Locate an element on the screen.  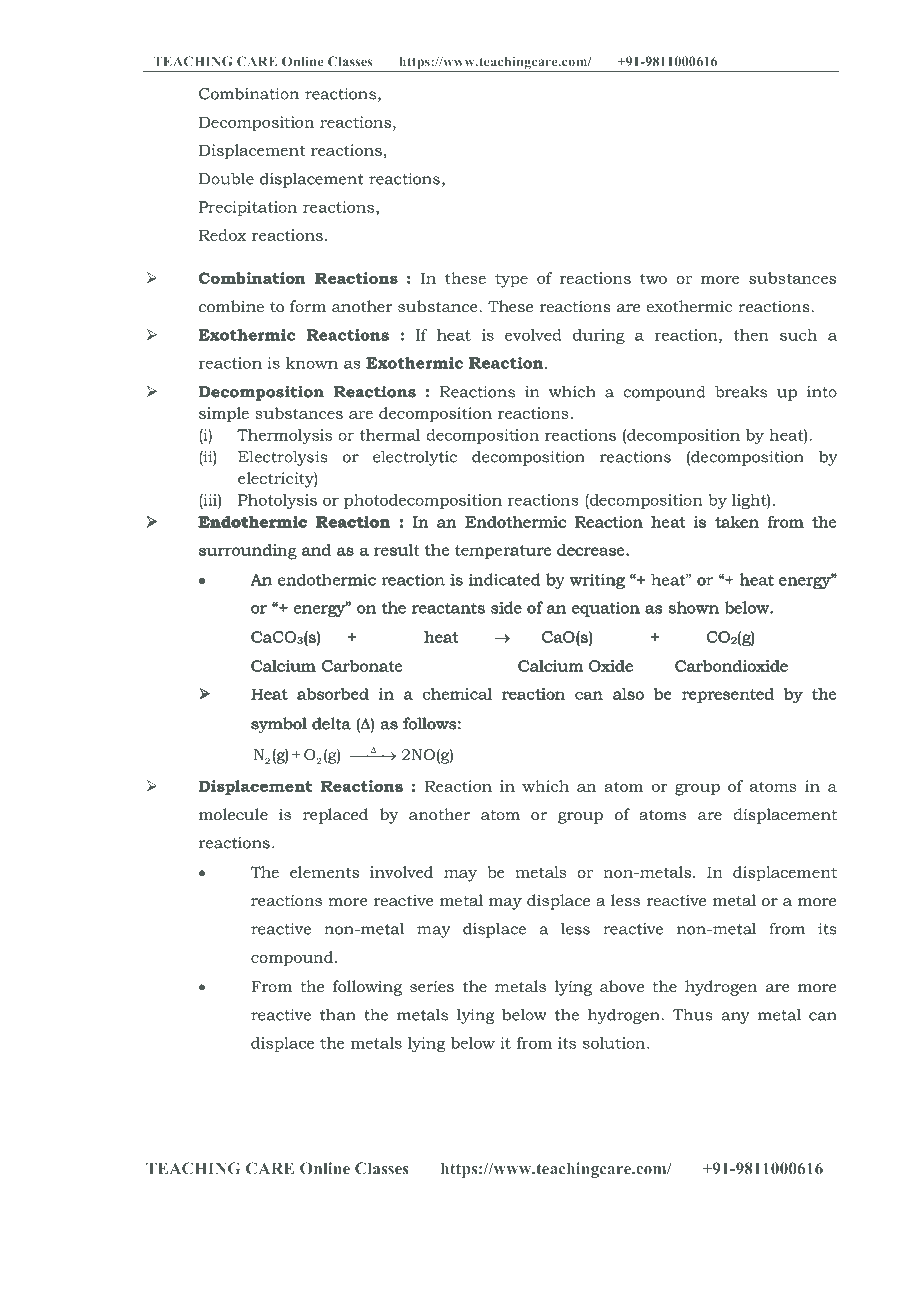
solution is located at coordinates (615, 1043).
